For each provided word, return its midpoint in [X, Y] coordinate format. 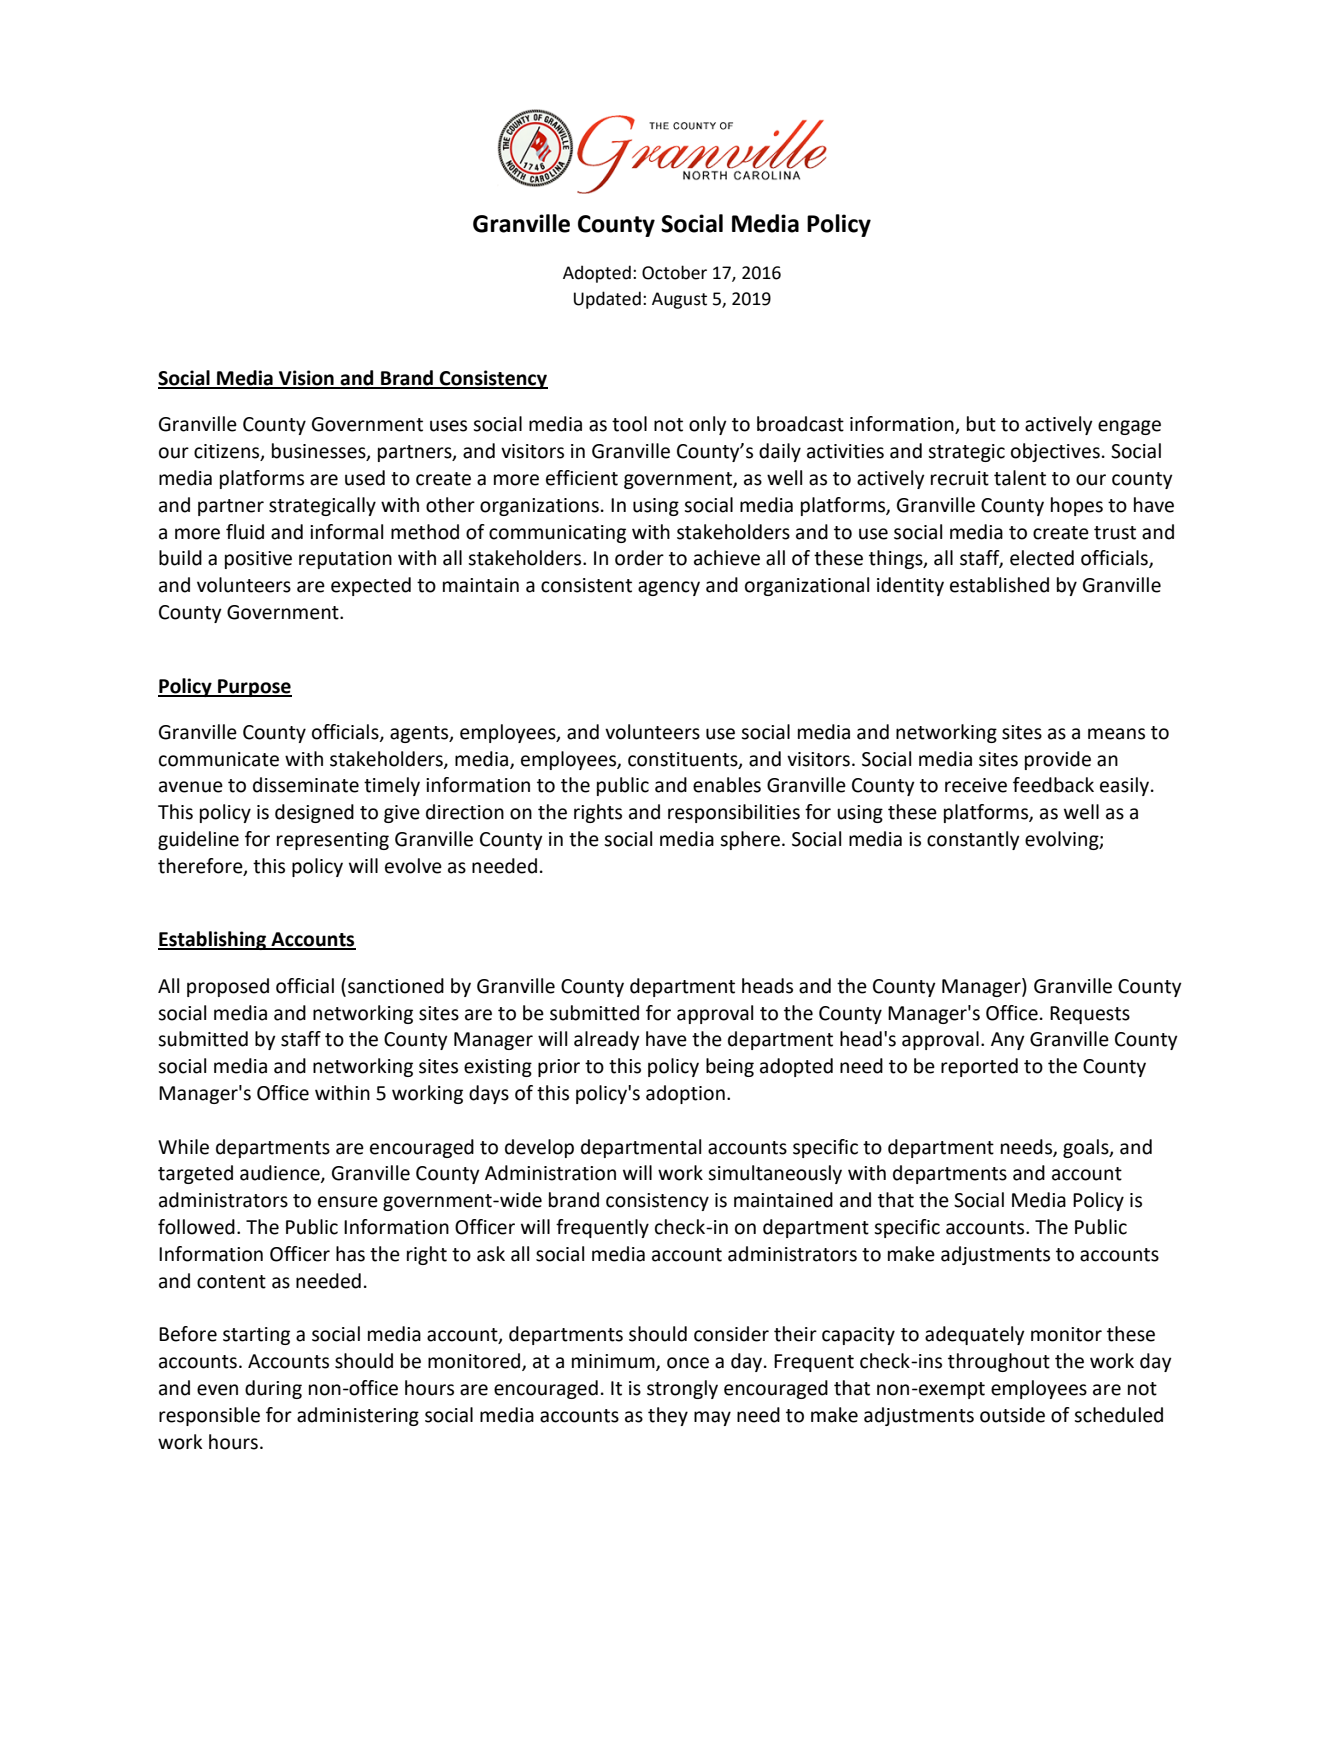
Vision [306, 379]
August [679, 300]
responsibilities [734, 813]
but [981, 424]
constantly [973, 840]
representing [333, 841]
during [273, 1389]
